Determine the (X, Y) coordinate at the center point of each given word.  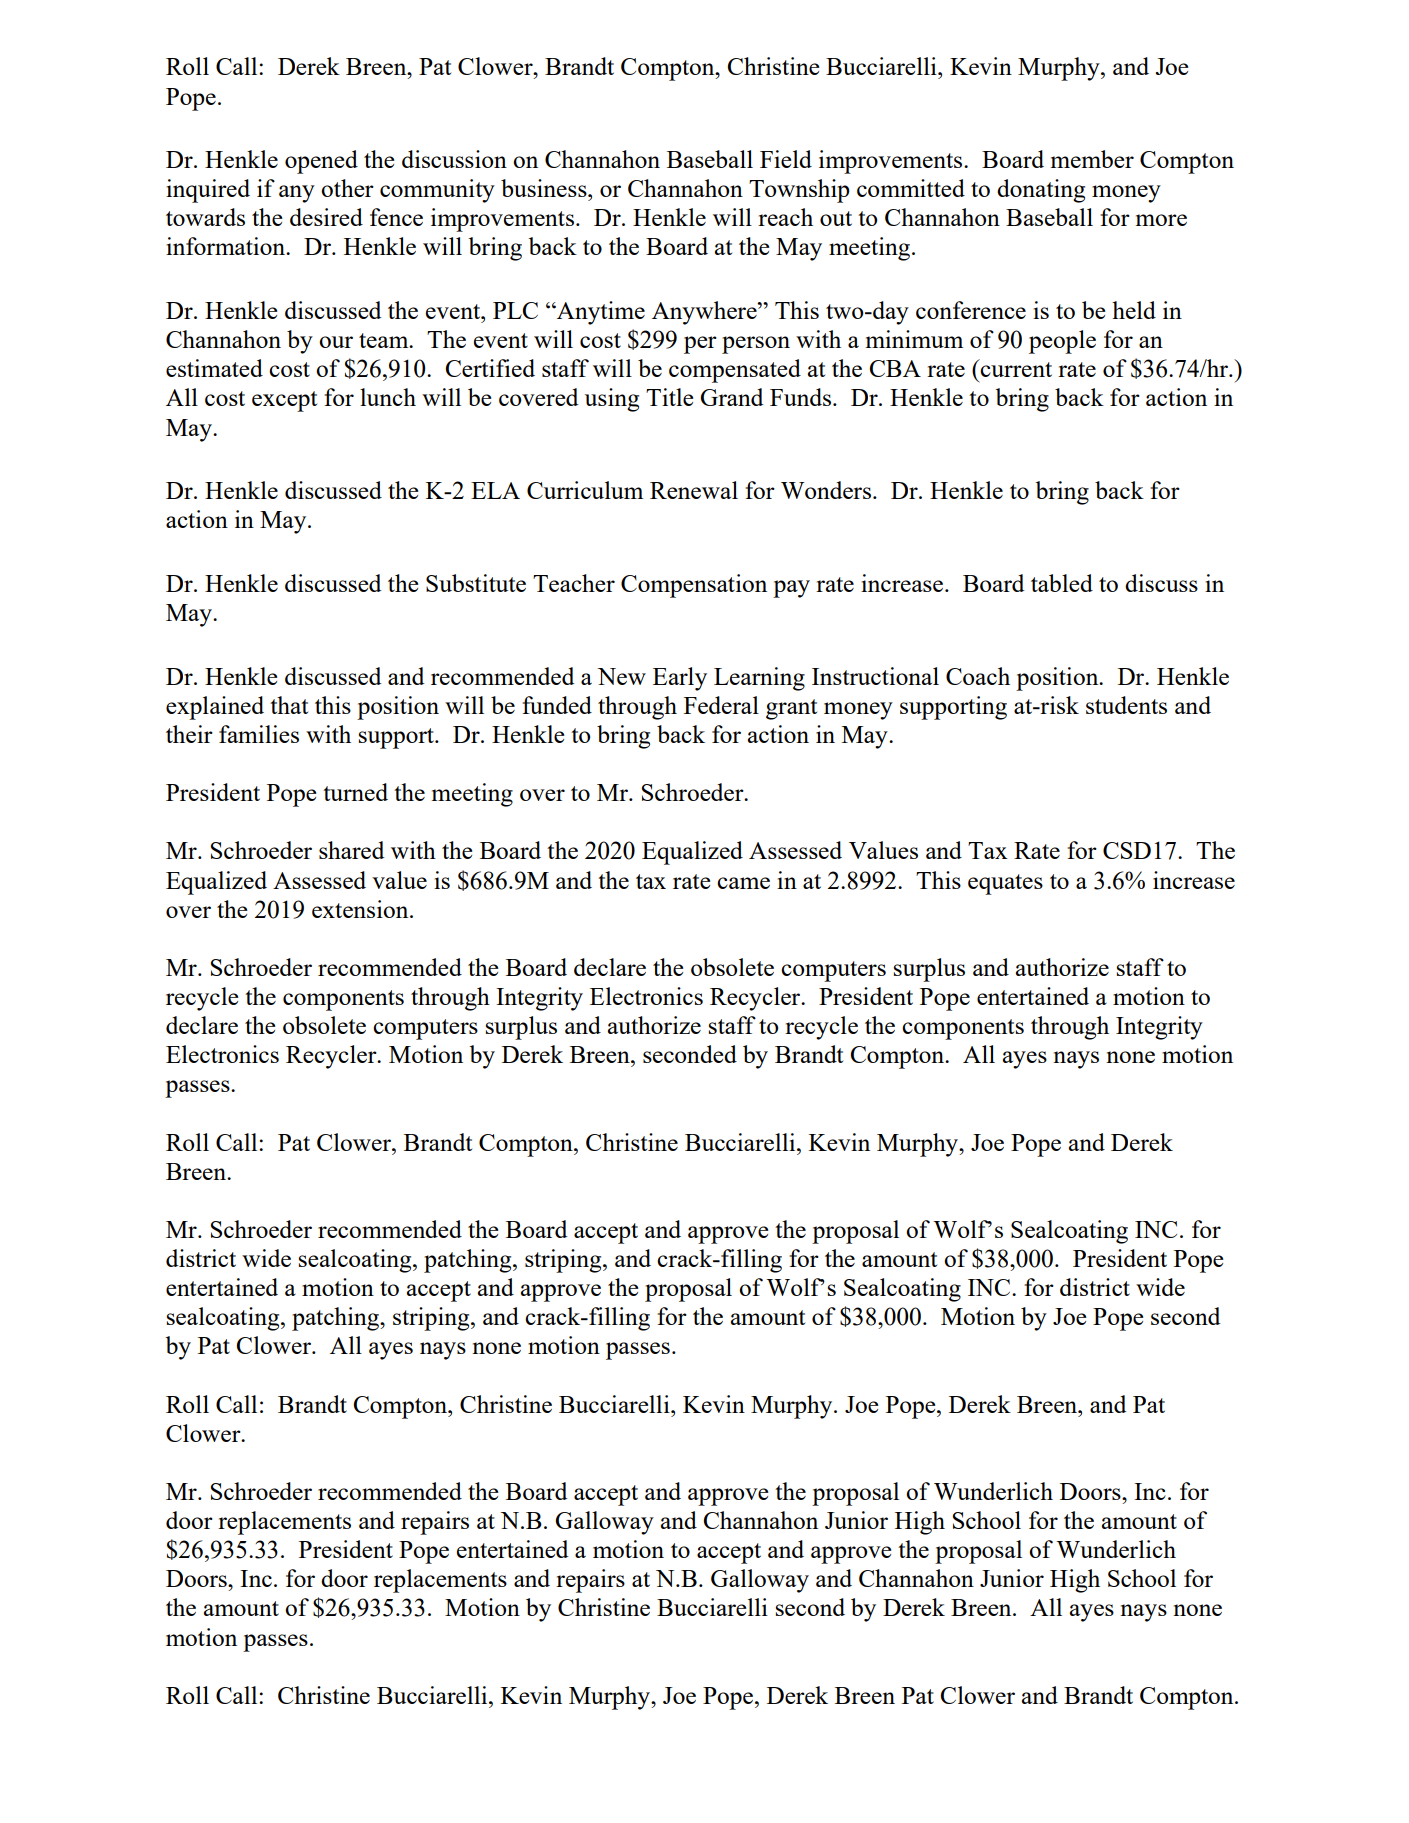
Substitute (476, 583)
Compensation (694, 586)
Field (786, 159)
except (284, 401)
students (1126, 705)
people (1062, 342)
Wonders (827, 490)
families (259, 734)
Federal (721, 705)
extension (361, 909)
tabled (1062, 583)
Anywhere (705, 313)
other (347, 188)
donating (1041, 191)
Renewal (694, 490)
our (336, 342)
